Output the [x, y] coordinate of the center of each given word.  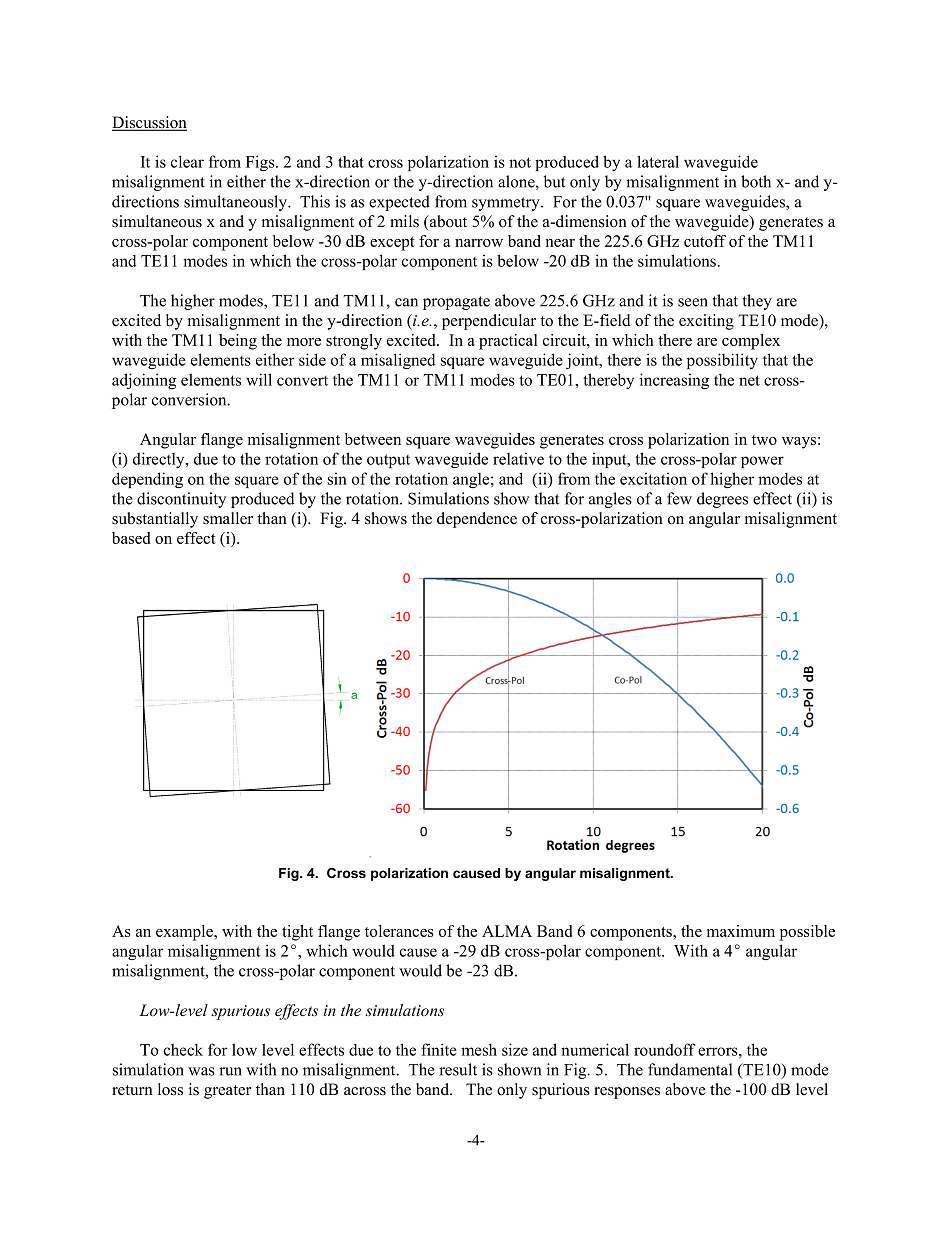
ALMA [507, 931]
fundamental [690, 1069]
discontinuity [181, 500]
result [458, 1069]
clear [187, 161]
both [756, 181]
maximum [741, 931]
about [447, 221]
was [201, 1071]
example [186, 933]
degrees [722, 500]
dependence [477, 520]
